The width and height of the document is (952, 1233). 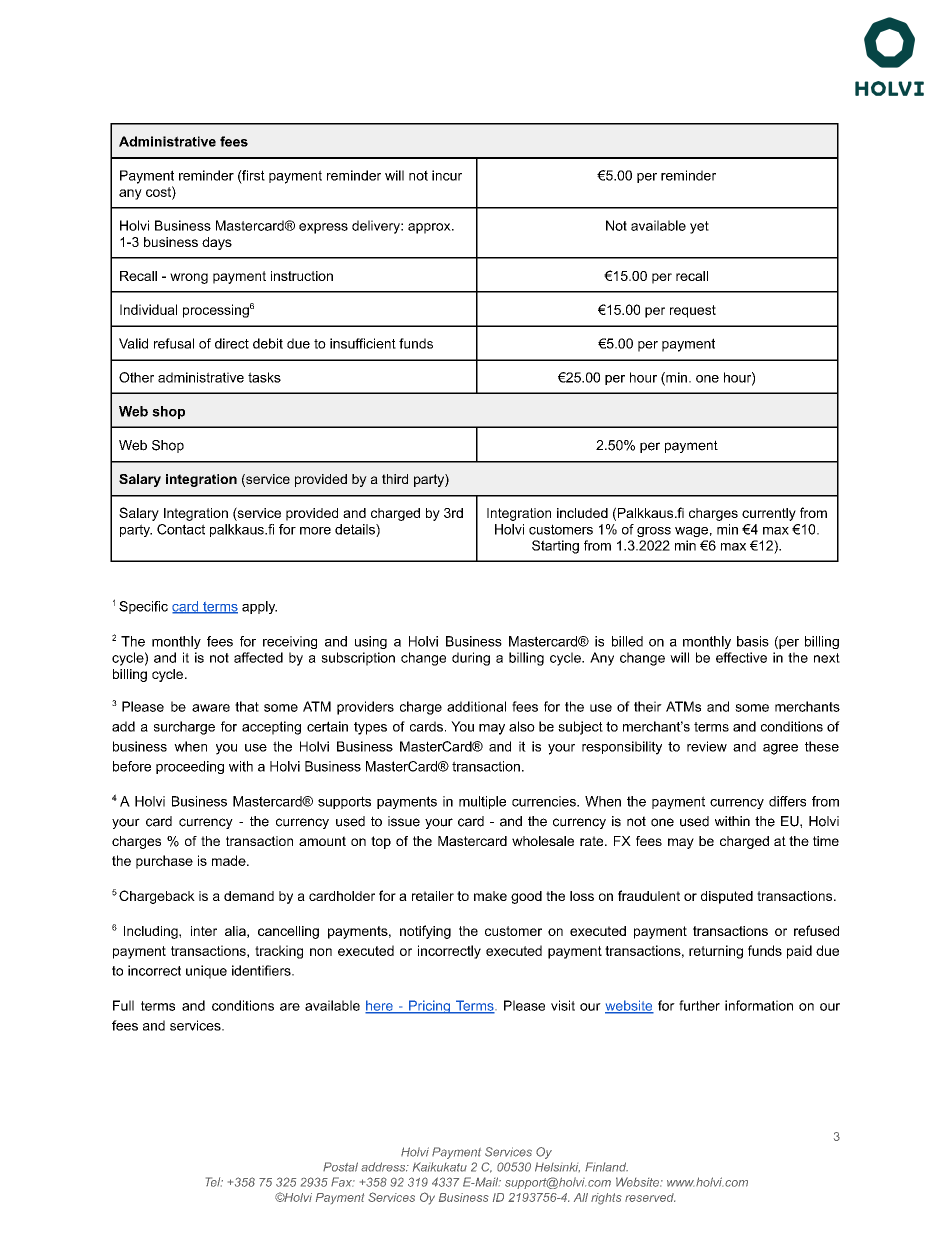 What do you see at coordinates (699, 227) in the document?
I see `yet` at bounding box center [699, 227].
